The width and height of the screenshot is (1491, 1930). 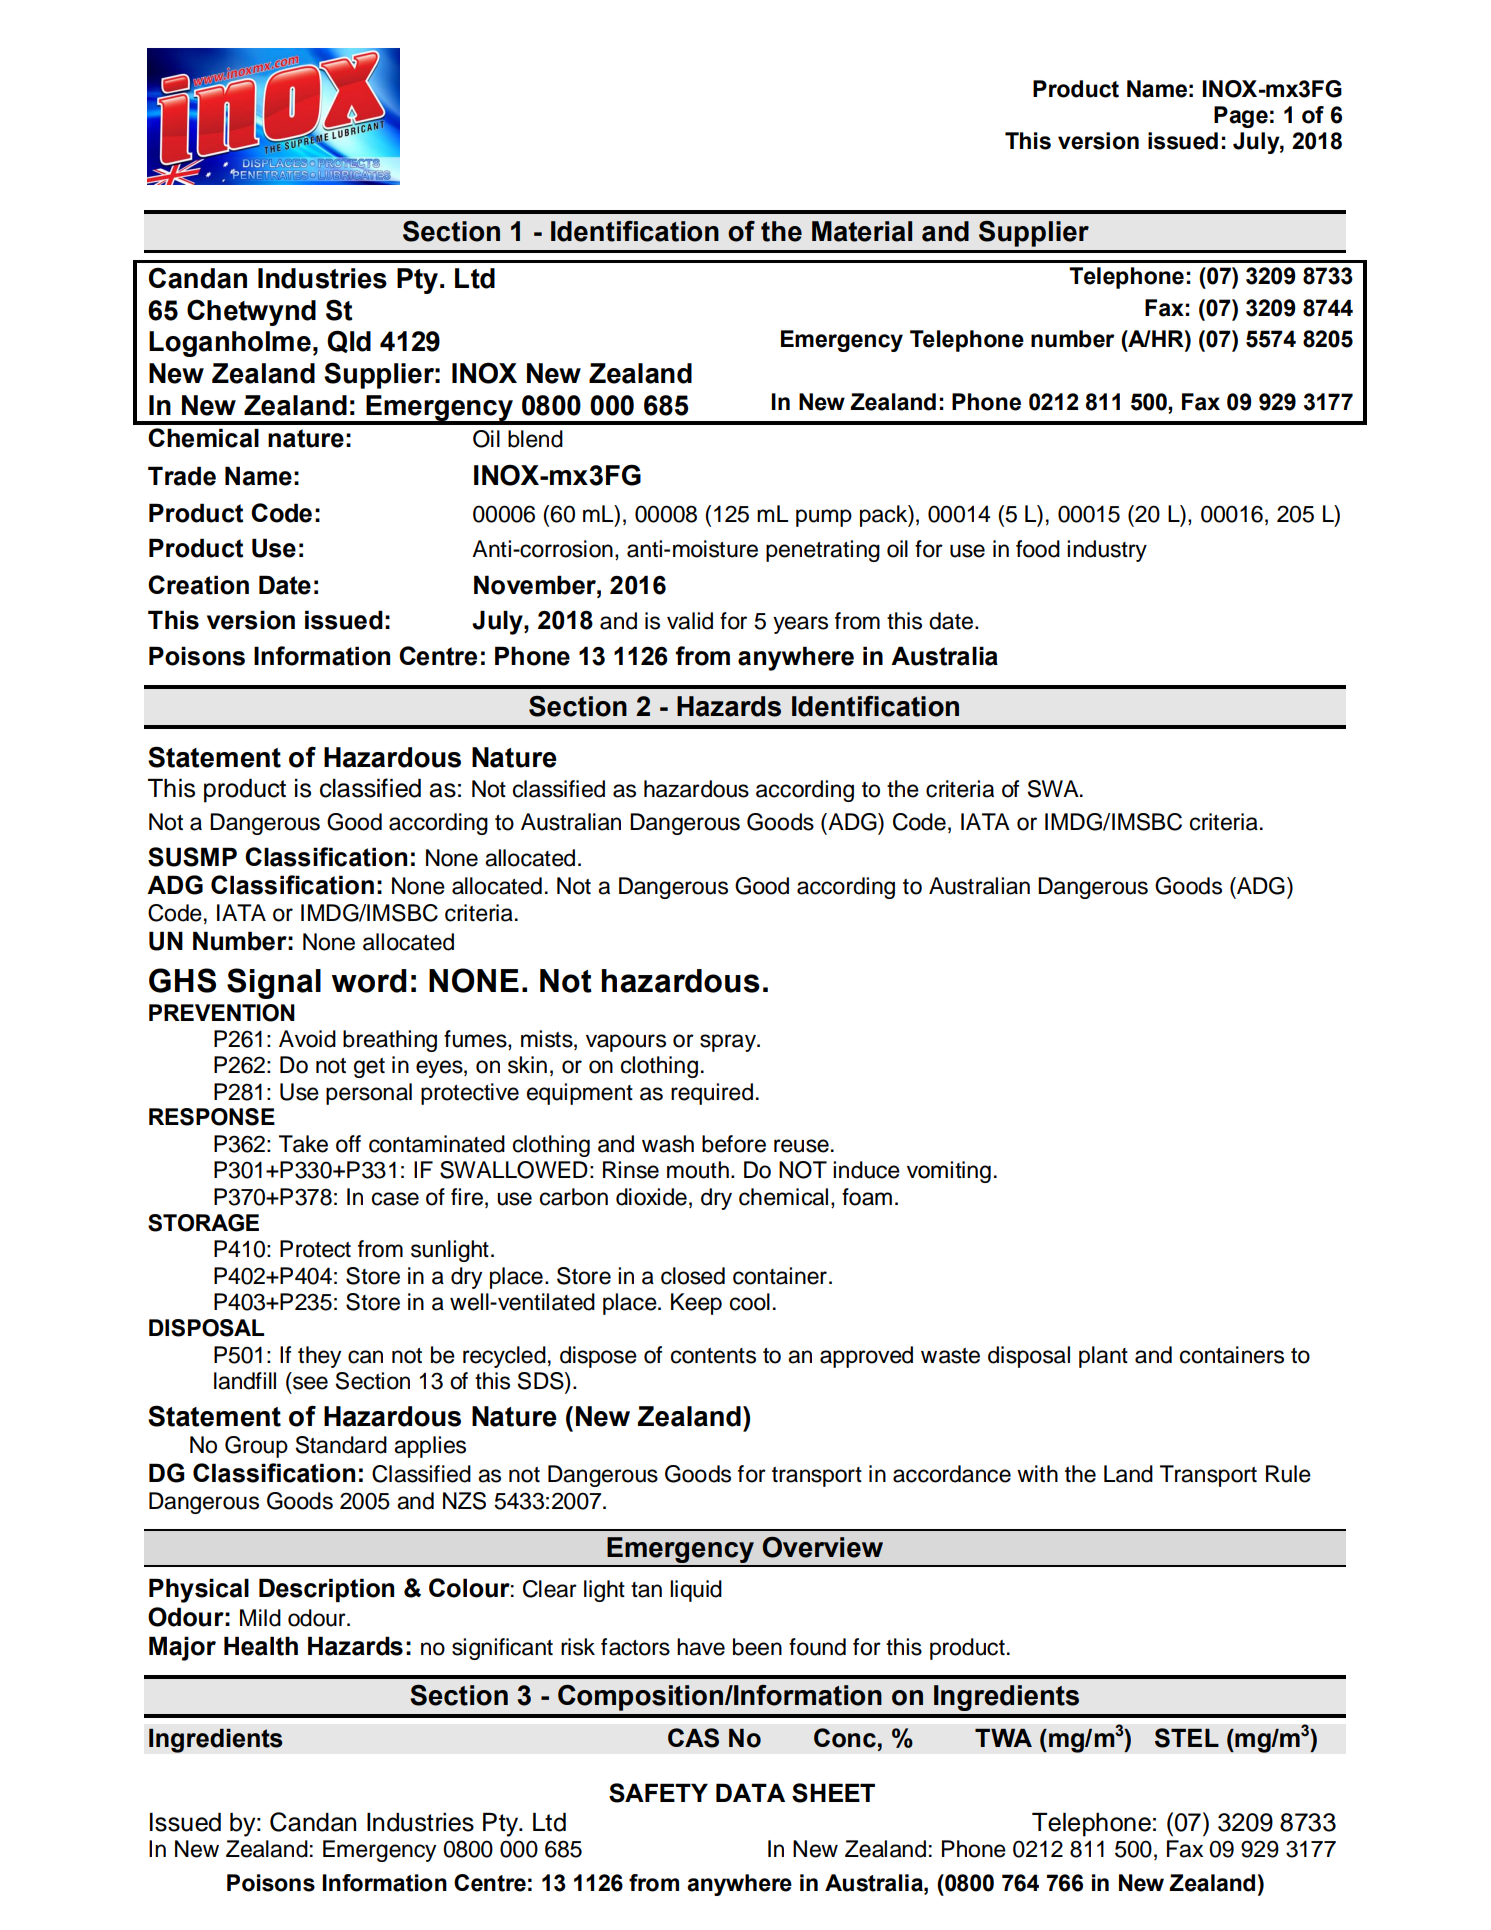 I want to click on Material, so click(x=862, y=231).
